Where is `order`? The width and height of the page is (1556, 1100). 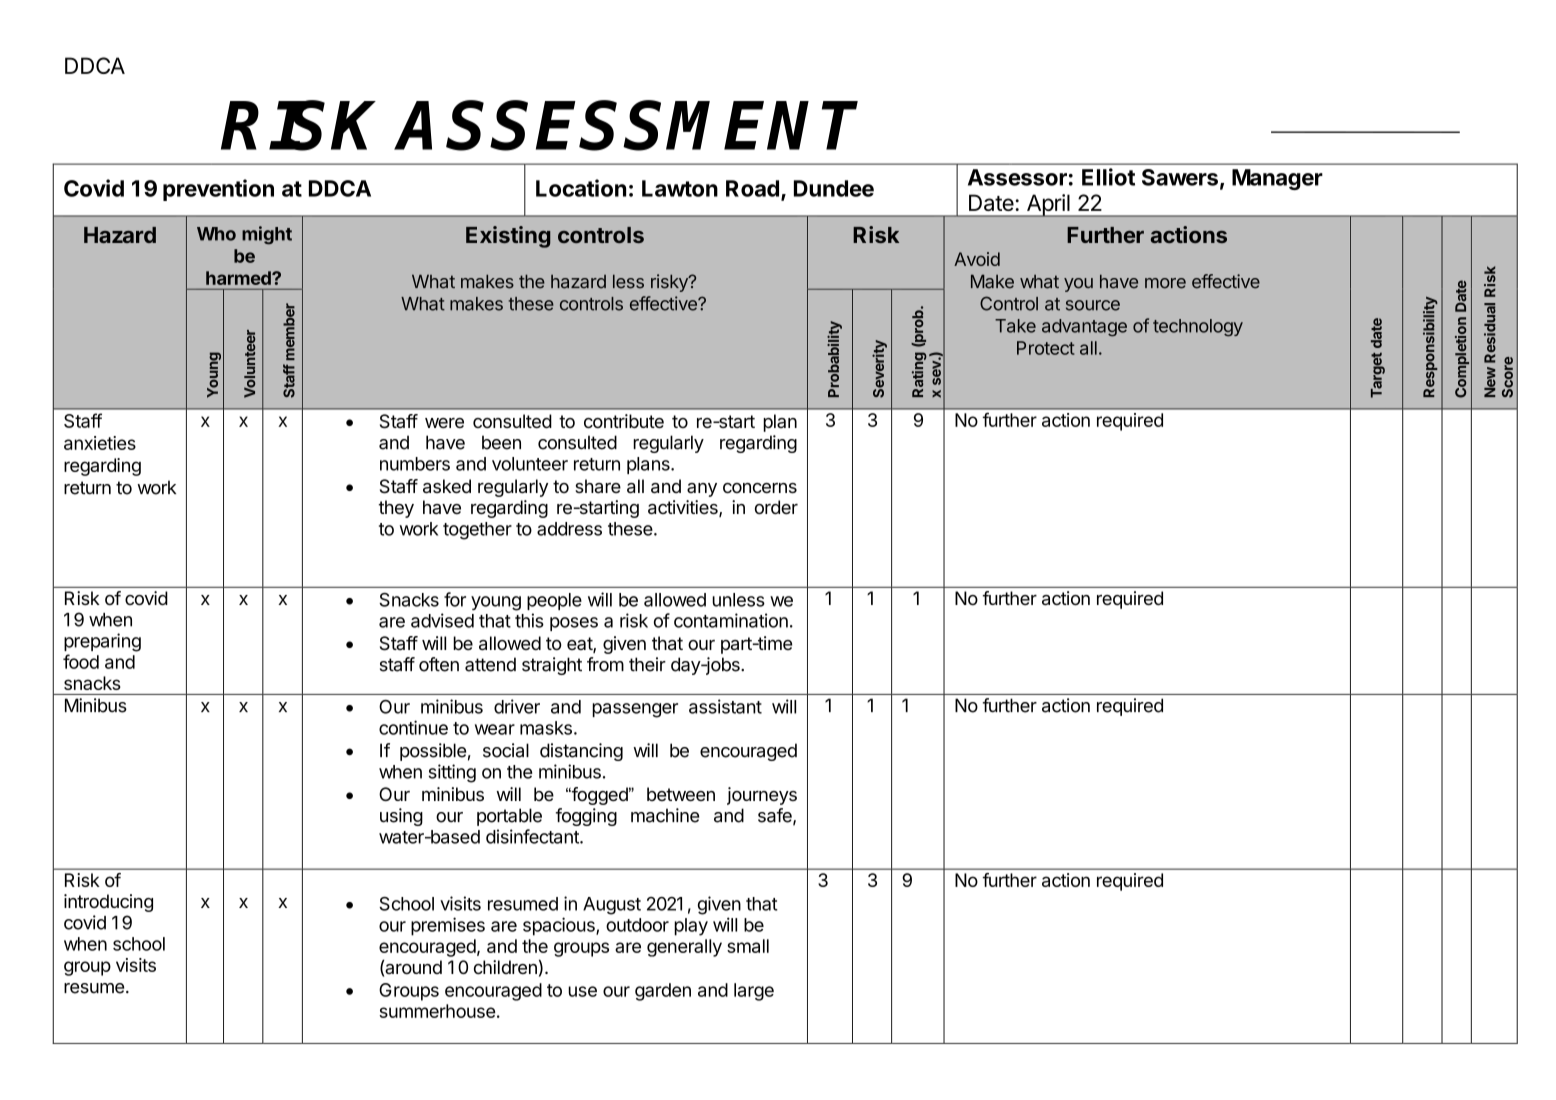 order is located at coordinates (776, 507).
